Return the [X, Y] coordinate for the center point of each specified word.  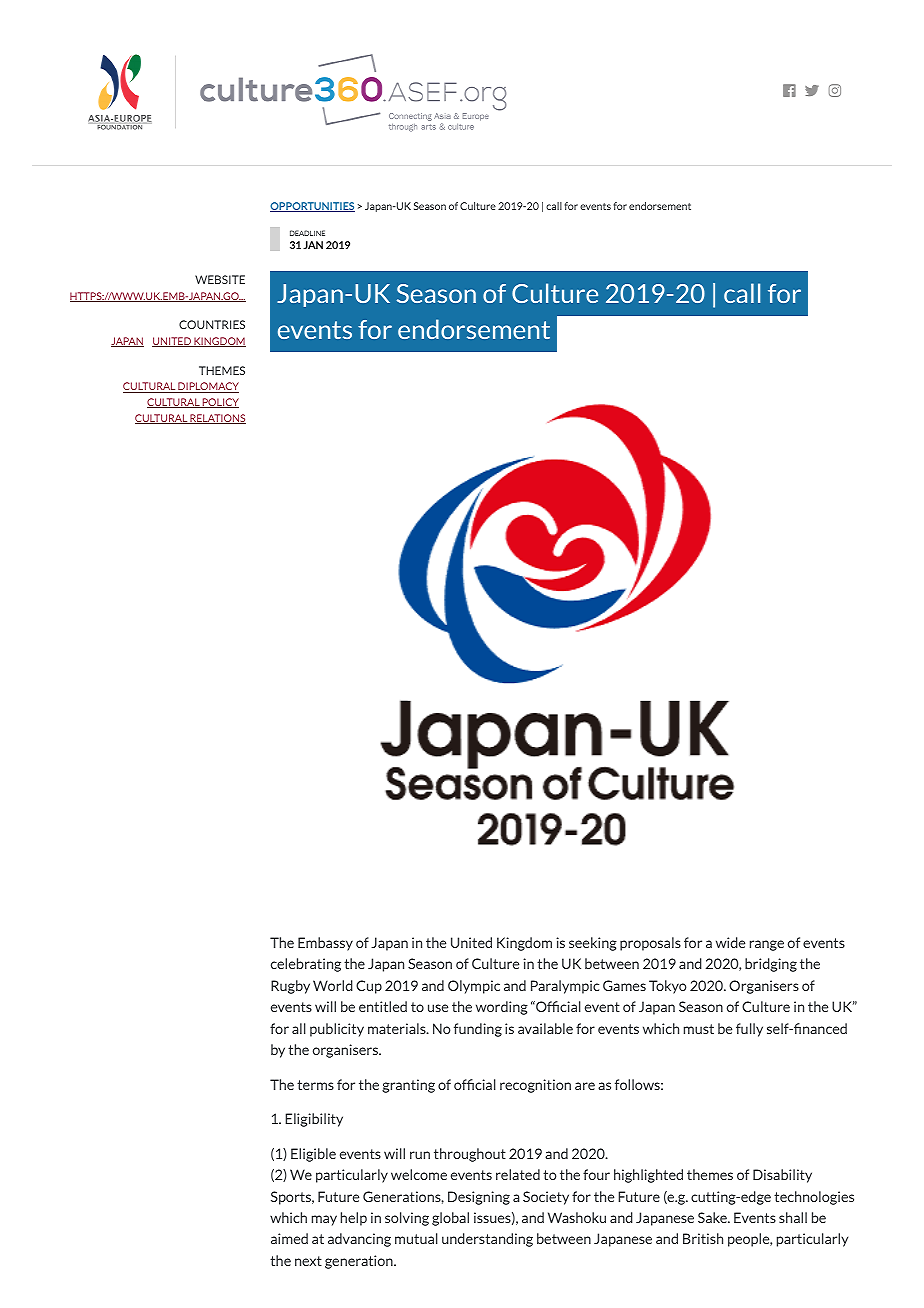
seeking [593, 944]
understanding [487, 1240]
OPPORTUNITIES [312, 207]
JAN [313, 245]
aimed [289, 1238]
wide [730, 942]
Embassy [325, 944]
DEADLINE [307, 233]
